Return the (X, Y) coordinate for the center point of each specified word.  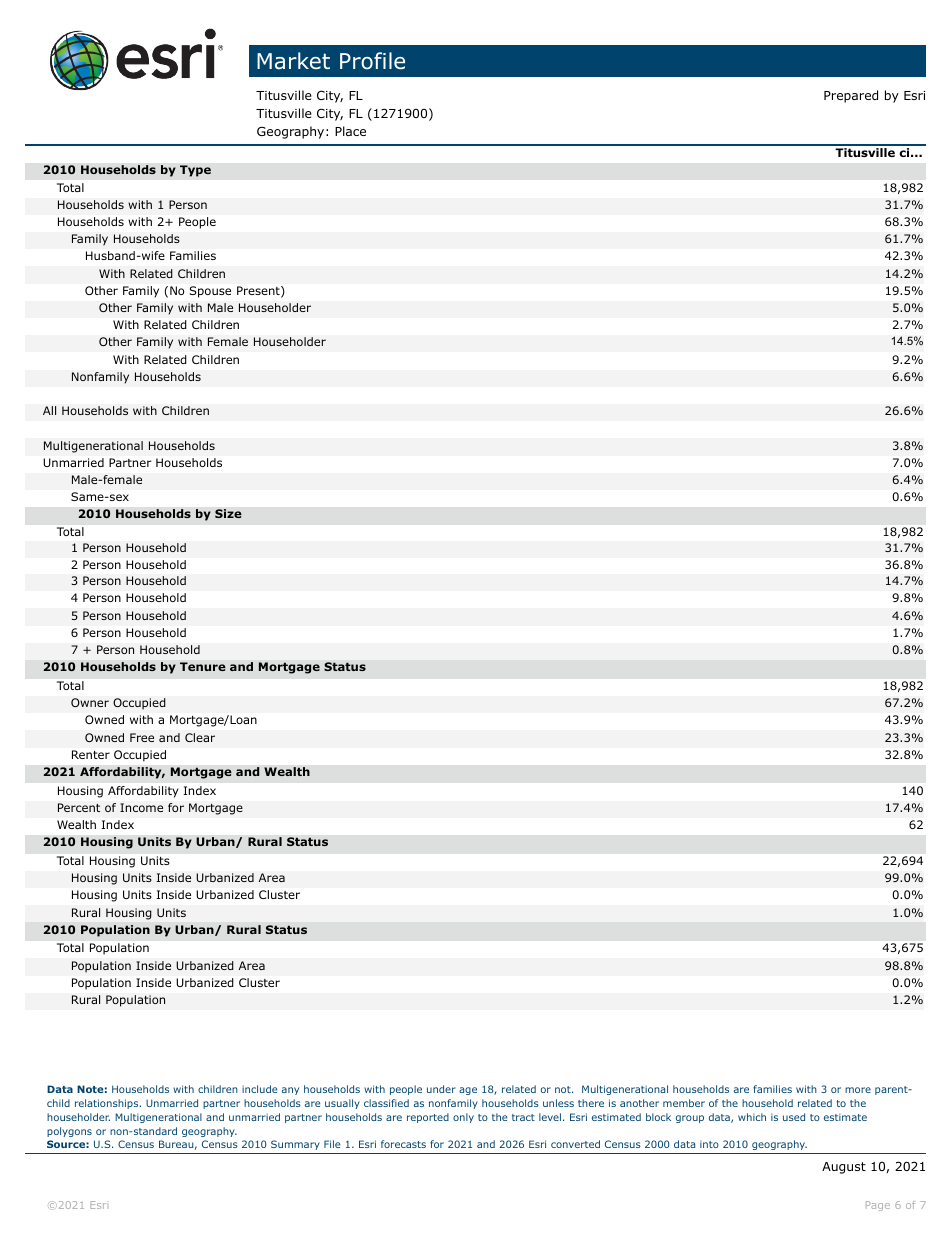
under (441, 1089)
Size (228, 514)
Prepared (851, 96)
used (794, 1117)
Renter (91, 754)
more (858, 1090)
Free (142, 737)
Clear (200, 737)
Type (195, 171)
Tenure (203, 666)
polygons (69, 1132)
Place (350, 131)
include (259, 1089)
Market (293, 61)
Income (141, 807)
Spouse (210, 292)
